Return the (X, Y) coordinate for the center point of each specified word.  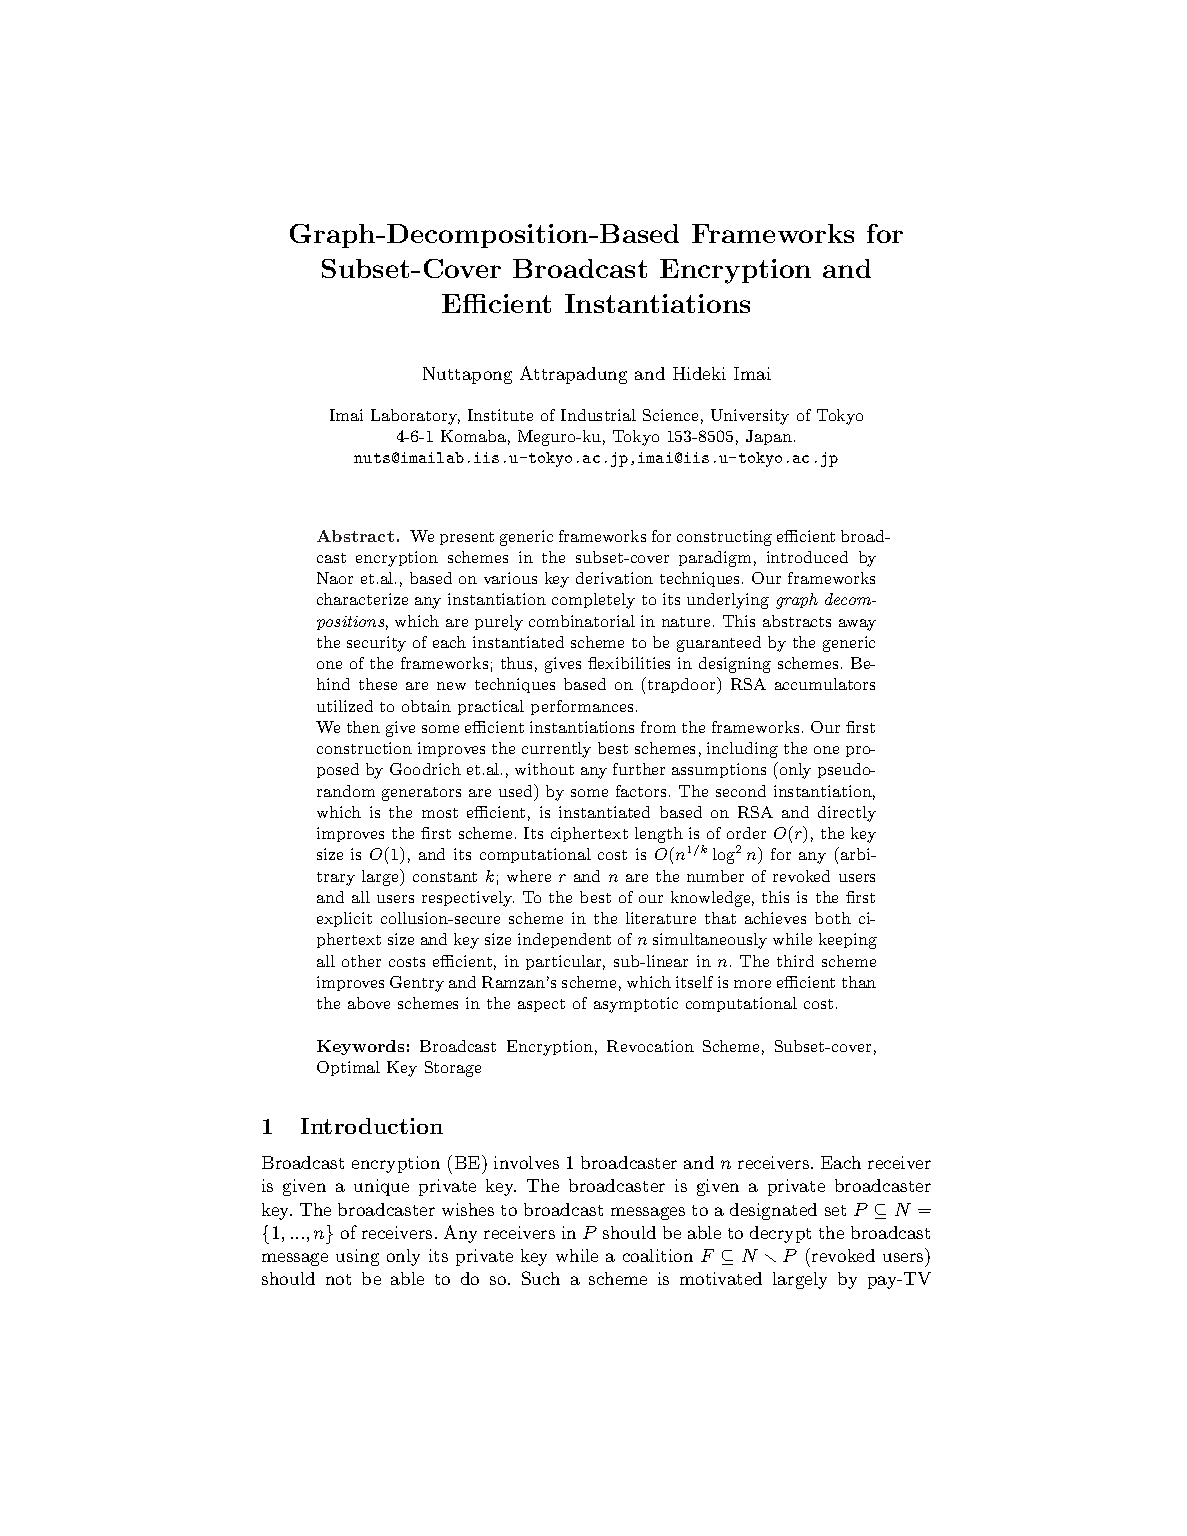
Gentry (417, 984)
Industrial (598, 415)
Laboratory (415, 417)
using (357, 1257)
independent (564, 940)
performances (582, 707)
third (795, 961)
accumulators (825, 684)
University (750, 417)
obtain (426, 706)
